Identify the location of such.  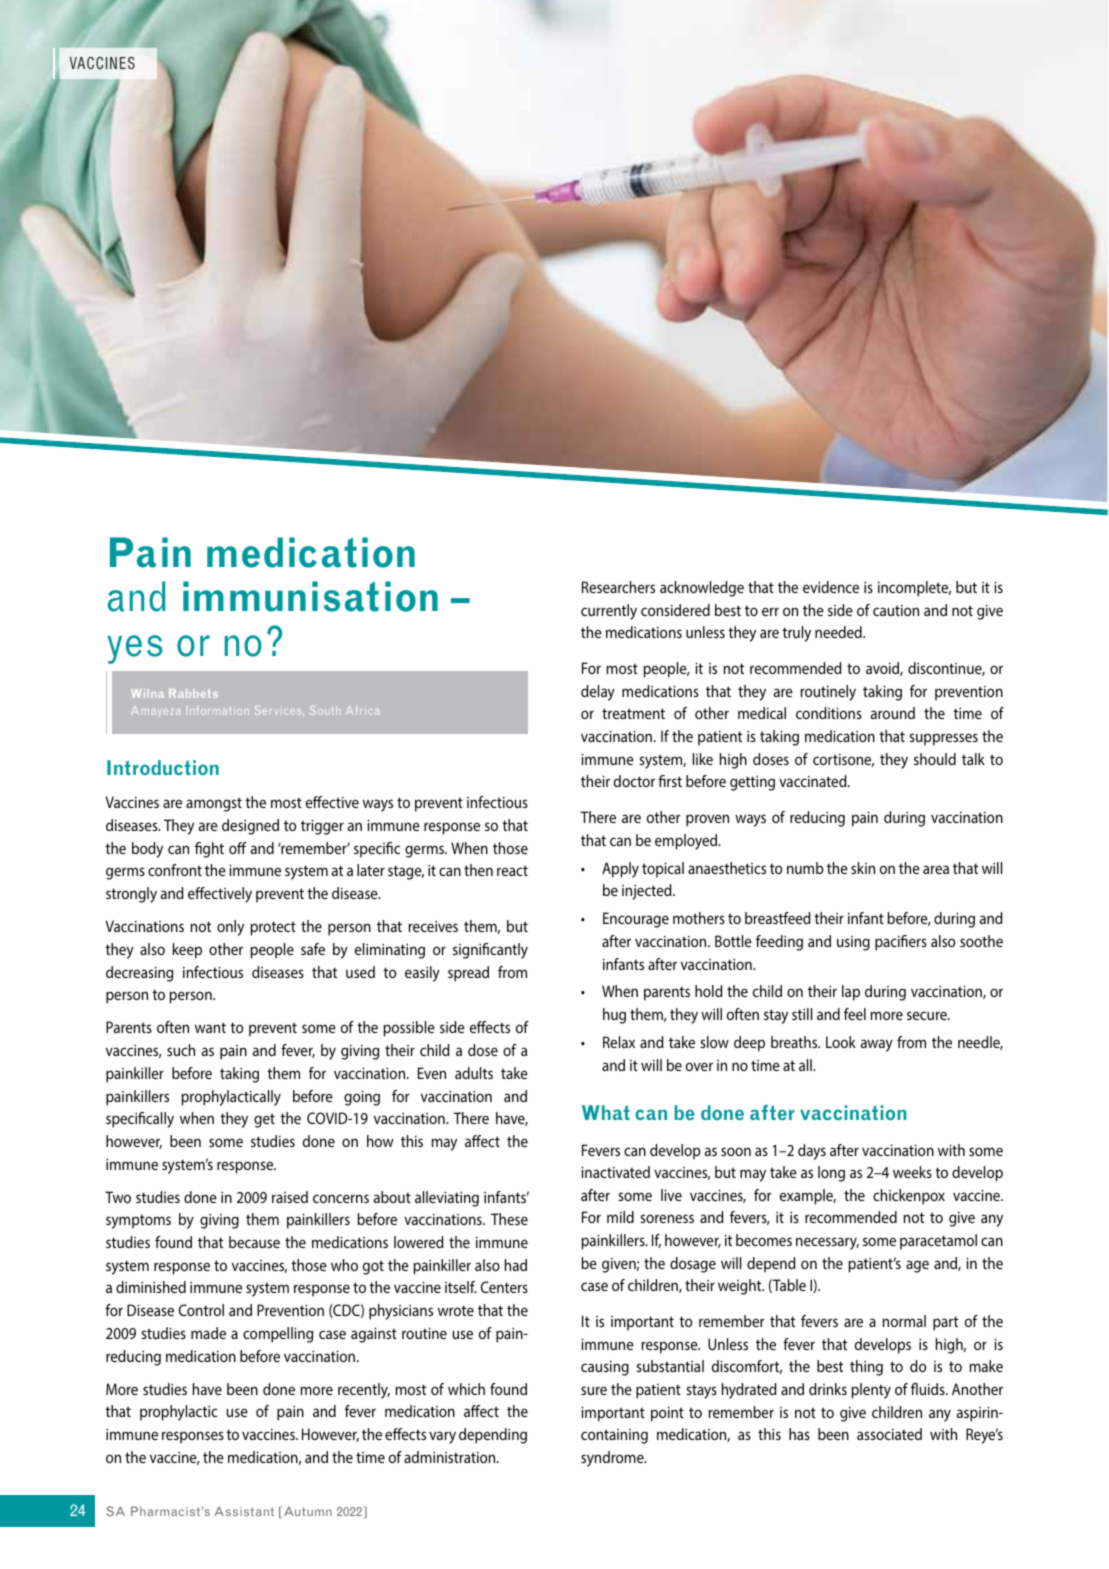
(181, 1050).
